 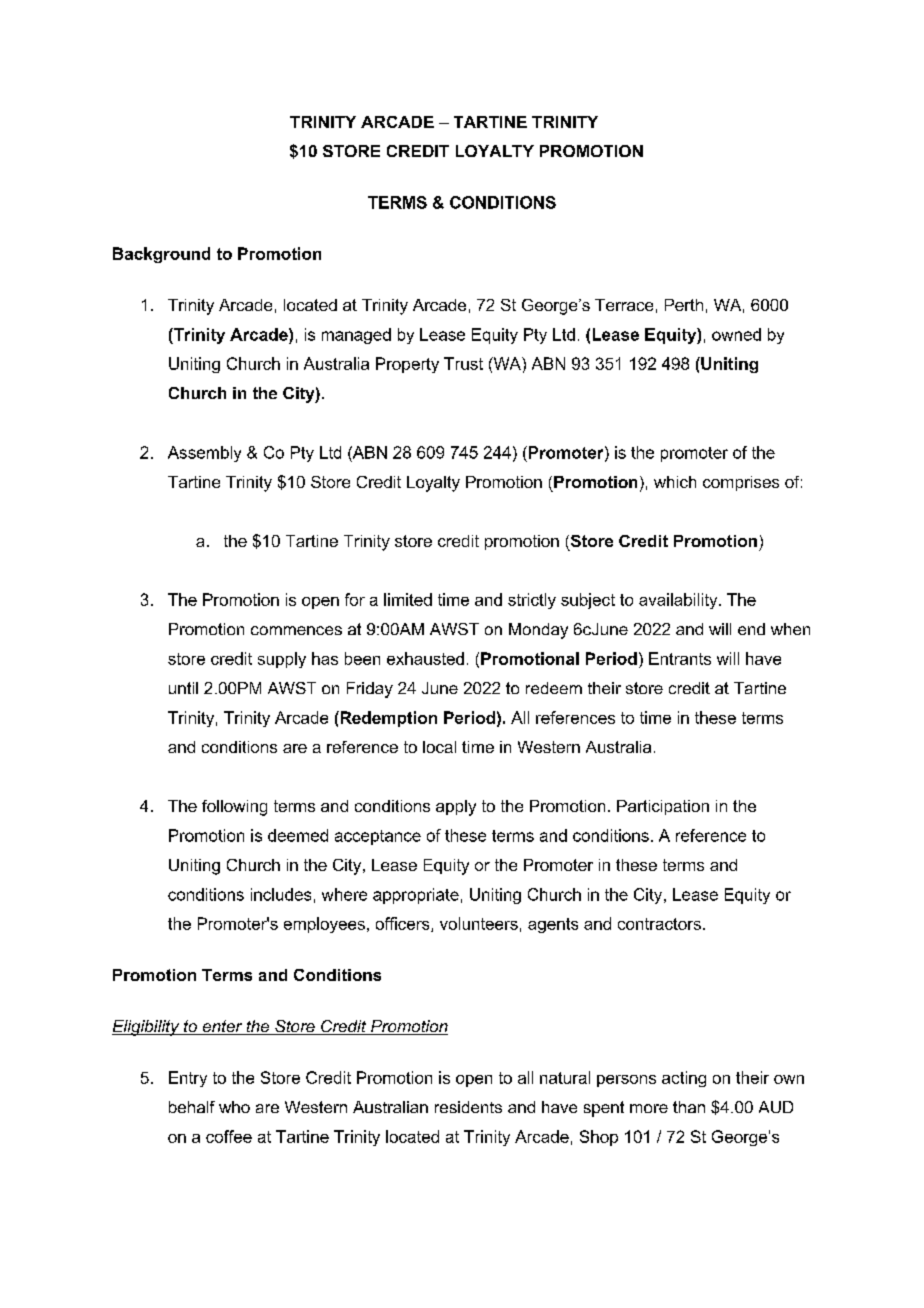 What do you see at coordinates (680, 658) in the document?
I see `Entrants` at bounding box center [680, 658].
